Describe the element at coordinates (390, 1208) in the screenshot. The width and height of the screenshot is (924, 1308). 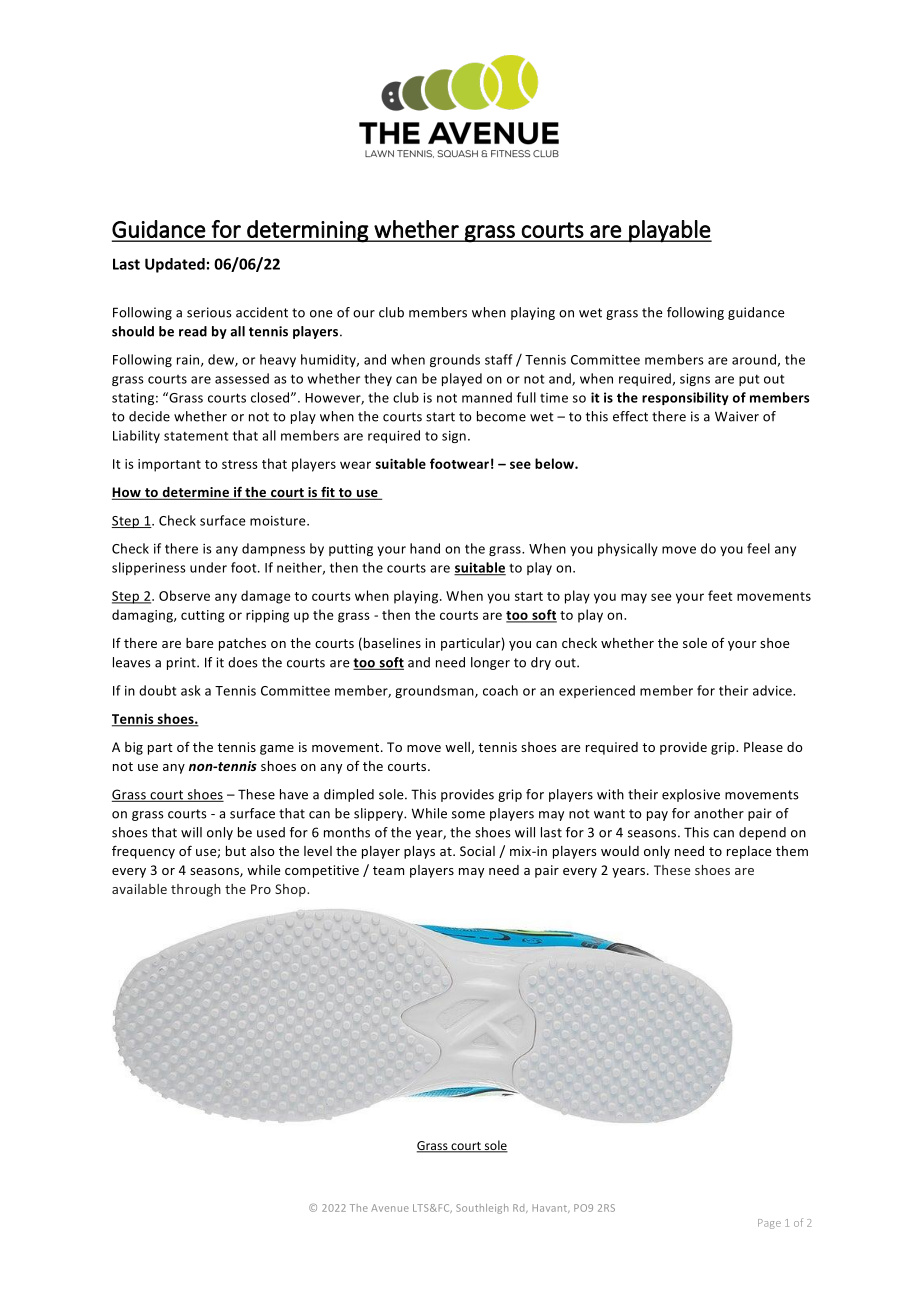
I see `Avenue` at that location.
